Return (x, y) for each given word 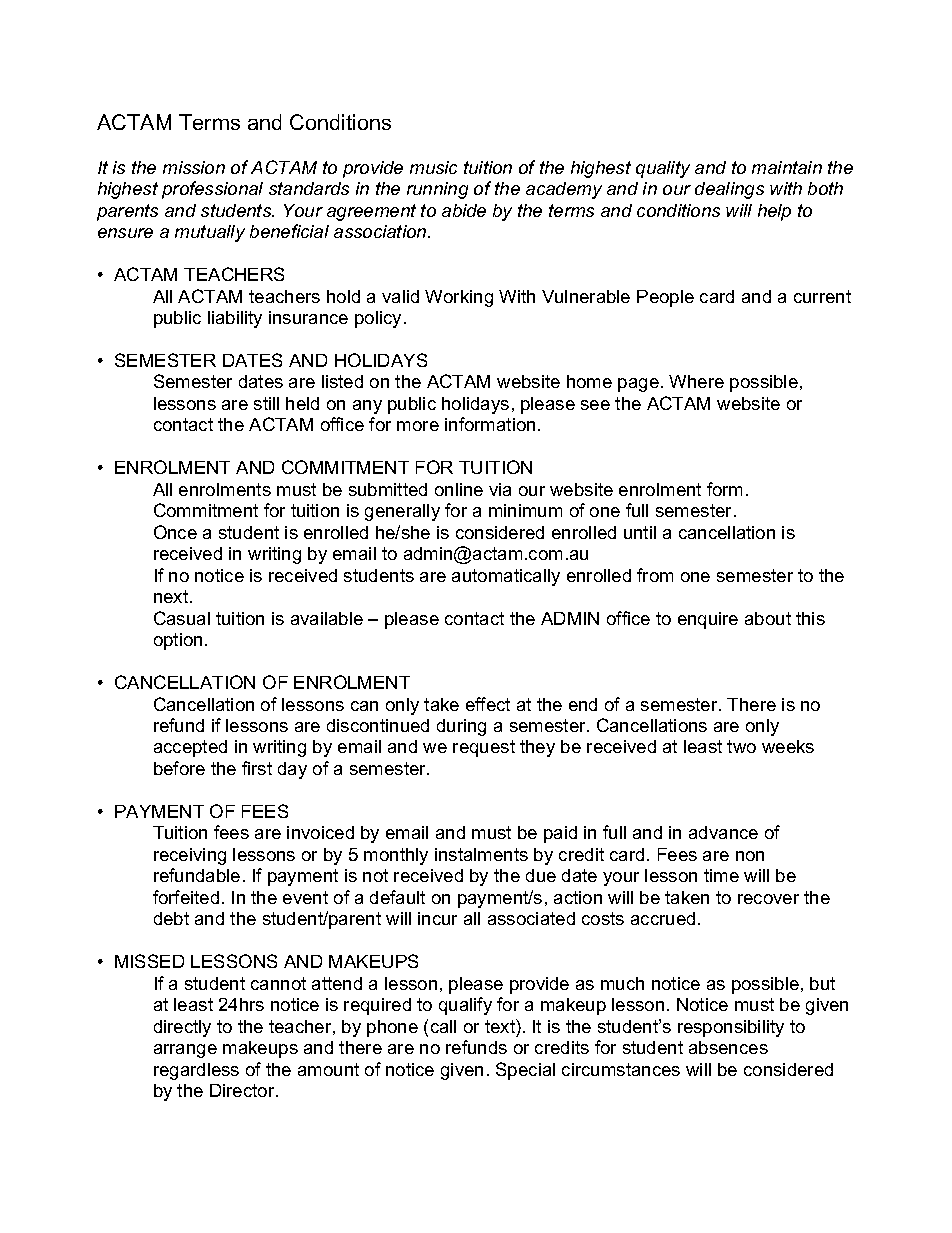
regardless (196, 1071)
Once (175, 532)
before (179, 768)
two (741, 746)
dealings (729, 190)
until (640, 532)
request (484, 748)
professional (212, 190)
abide (464, 210)
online (459, 489)
